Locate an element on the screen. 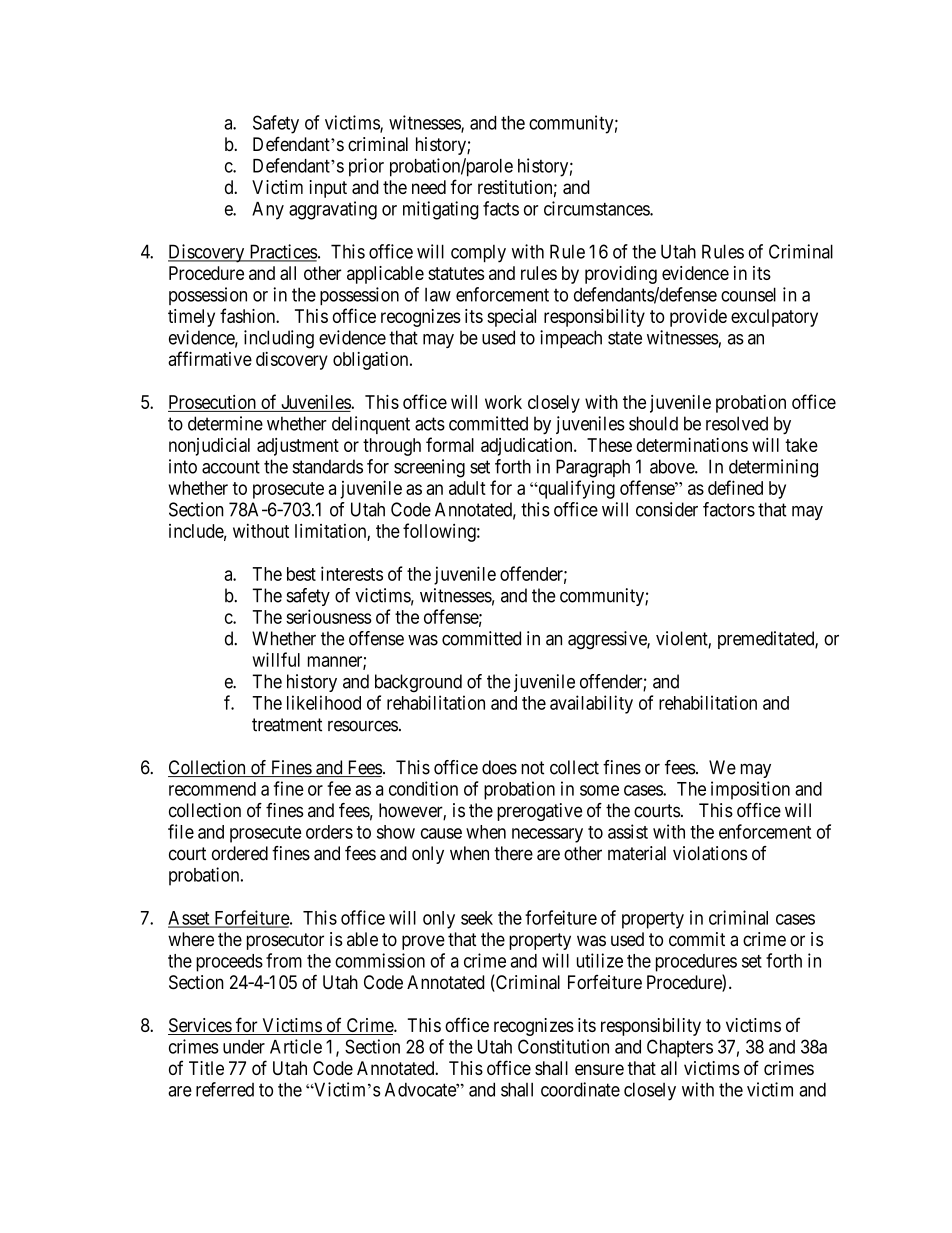 This screenshot has height=1233, width=952. does is located at coordinates (499, 767).
